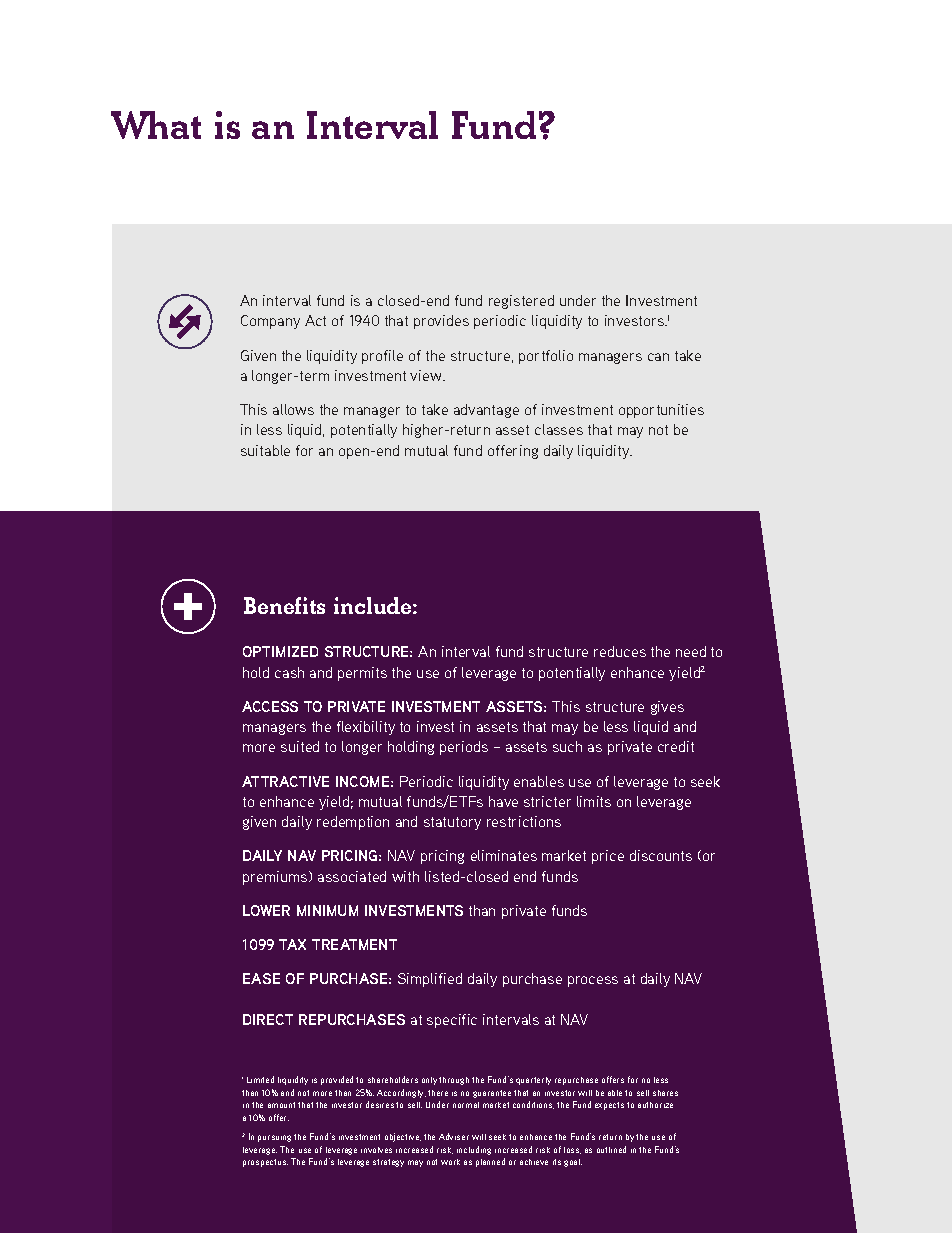 This screenshot has height=1233, width=952. I want to click on pursuing, so click(274, 1138).
